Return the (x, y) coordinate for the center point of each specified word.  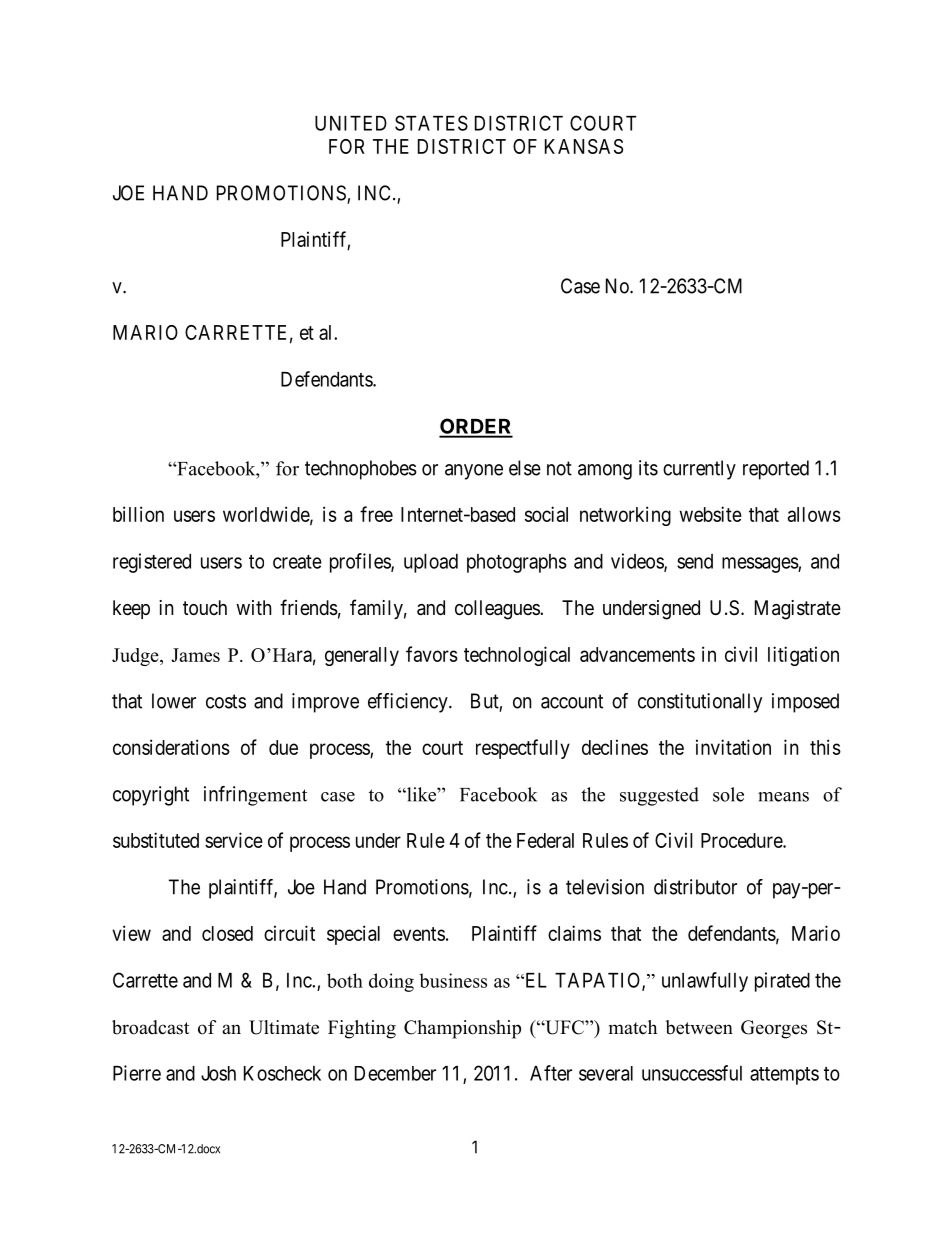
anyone (474, 472)
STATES (431, 123)
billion (138, 514)
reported (776, 470)
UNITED (351, 123)
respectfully (523, 749)
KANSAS (584, 146)
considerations (171, 747)
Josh (218, 1073)
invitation (733, 747)
